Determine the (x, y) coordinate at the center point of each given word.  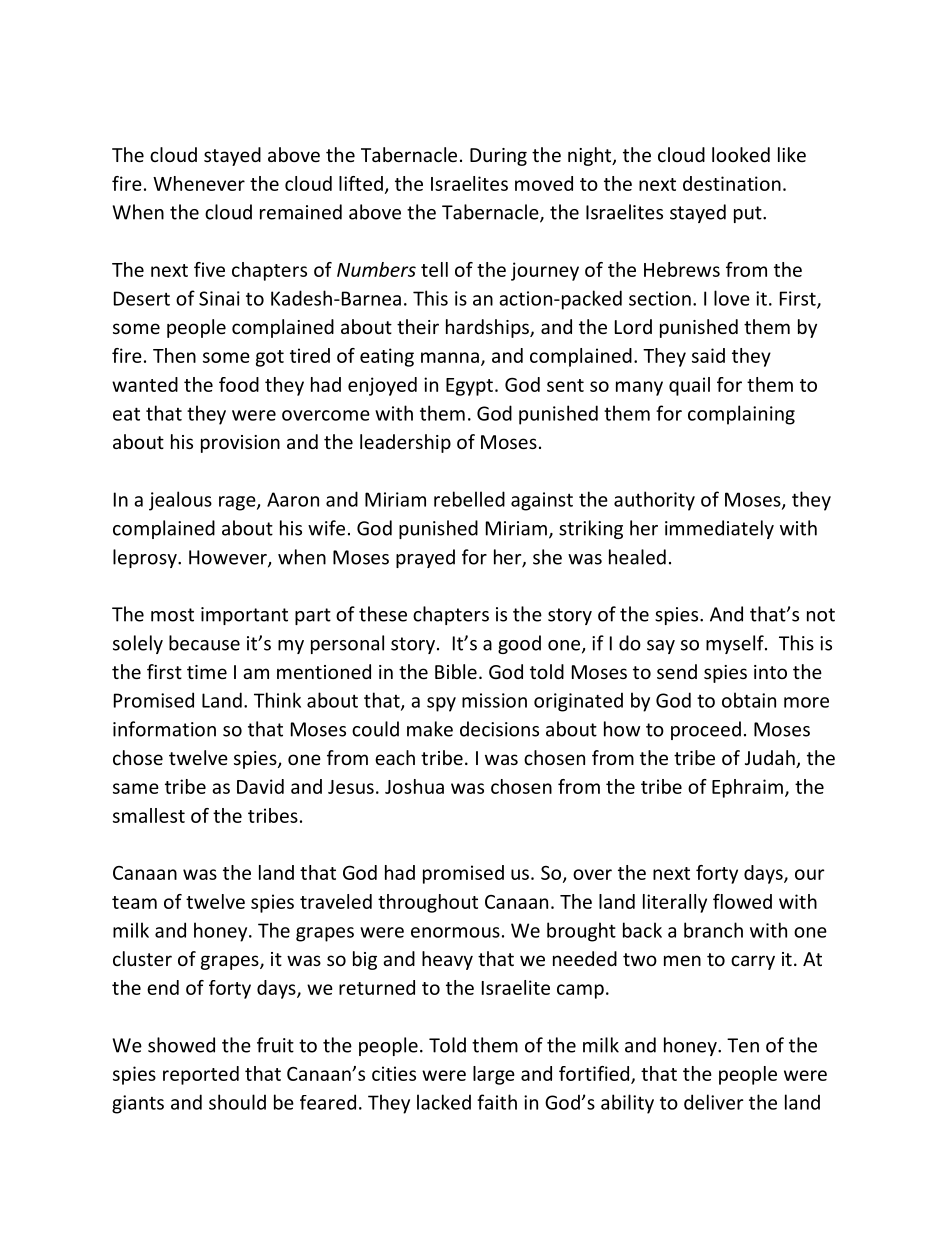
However (229, 558)
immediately (719, 529)
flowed (742, 901)
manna (450, 357)
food (239, 384)
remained (301, 212)
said (708, 355)
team (134, 902)
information (164, 729)
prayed (425, 558)
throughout (428, 903)
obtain (749, 700)
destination (732, 183)
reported (201, 1075)
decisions (499, 729)
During (498, 157)
